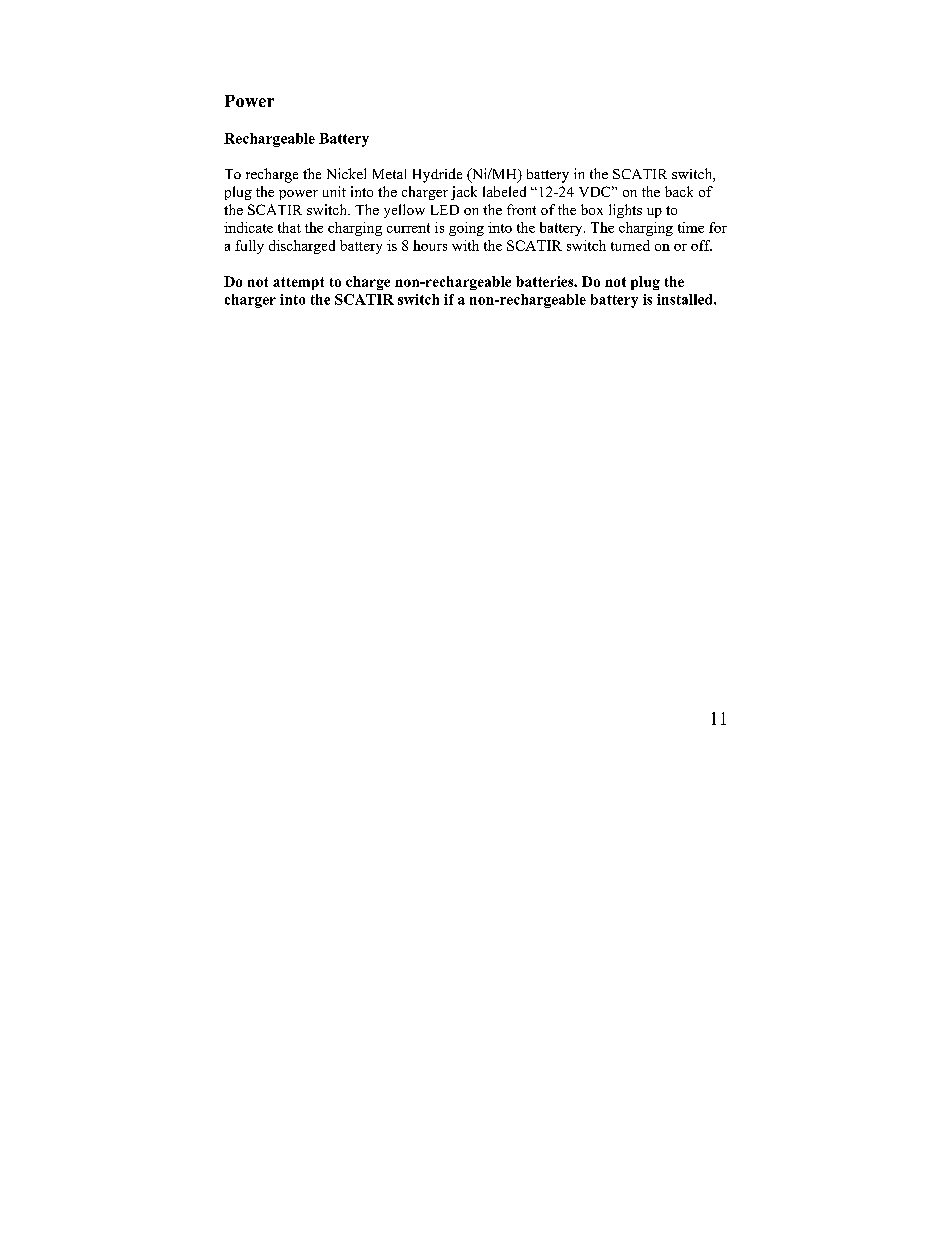 This image has width=952, height=1233. What do you see at coordinates (437, 175) in the image?
I see `Hydride` at bounding box center [437, 175].
